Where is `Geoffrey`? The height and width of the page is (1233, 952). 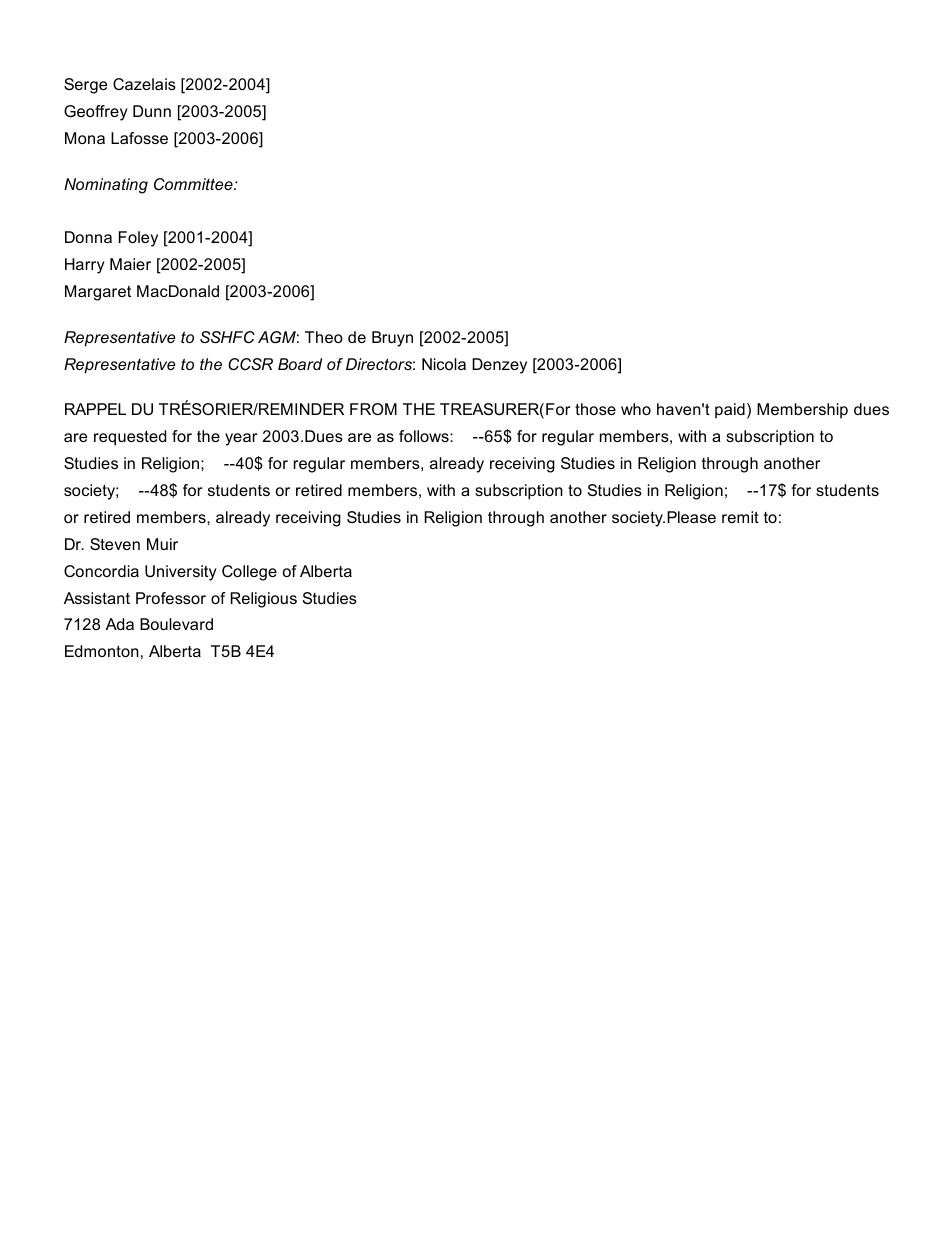
Geoffrey is located at coordinates (96, 113).
